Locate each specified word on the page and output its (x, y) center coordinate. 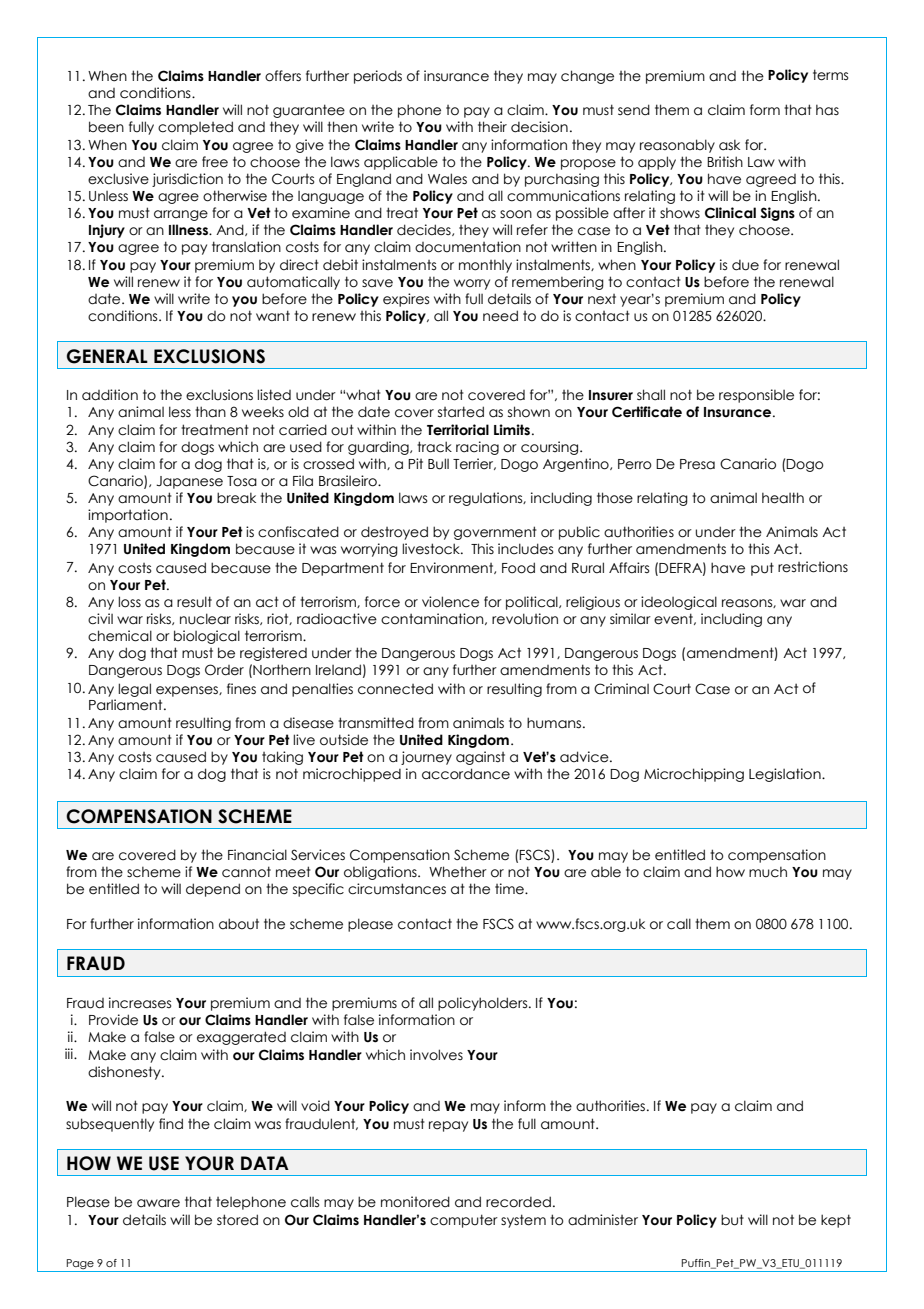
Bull (438, 464)
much (768, 872)
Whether (458, 872)
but (732, 1220)
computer (464, 1221)
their (492, 127)
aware (158, 1203)
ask (729, 145)
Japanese (189, 482)
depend (213, 890)
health (783, 498)
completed (195, 128)
